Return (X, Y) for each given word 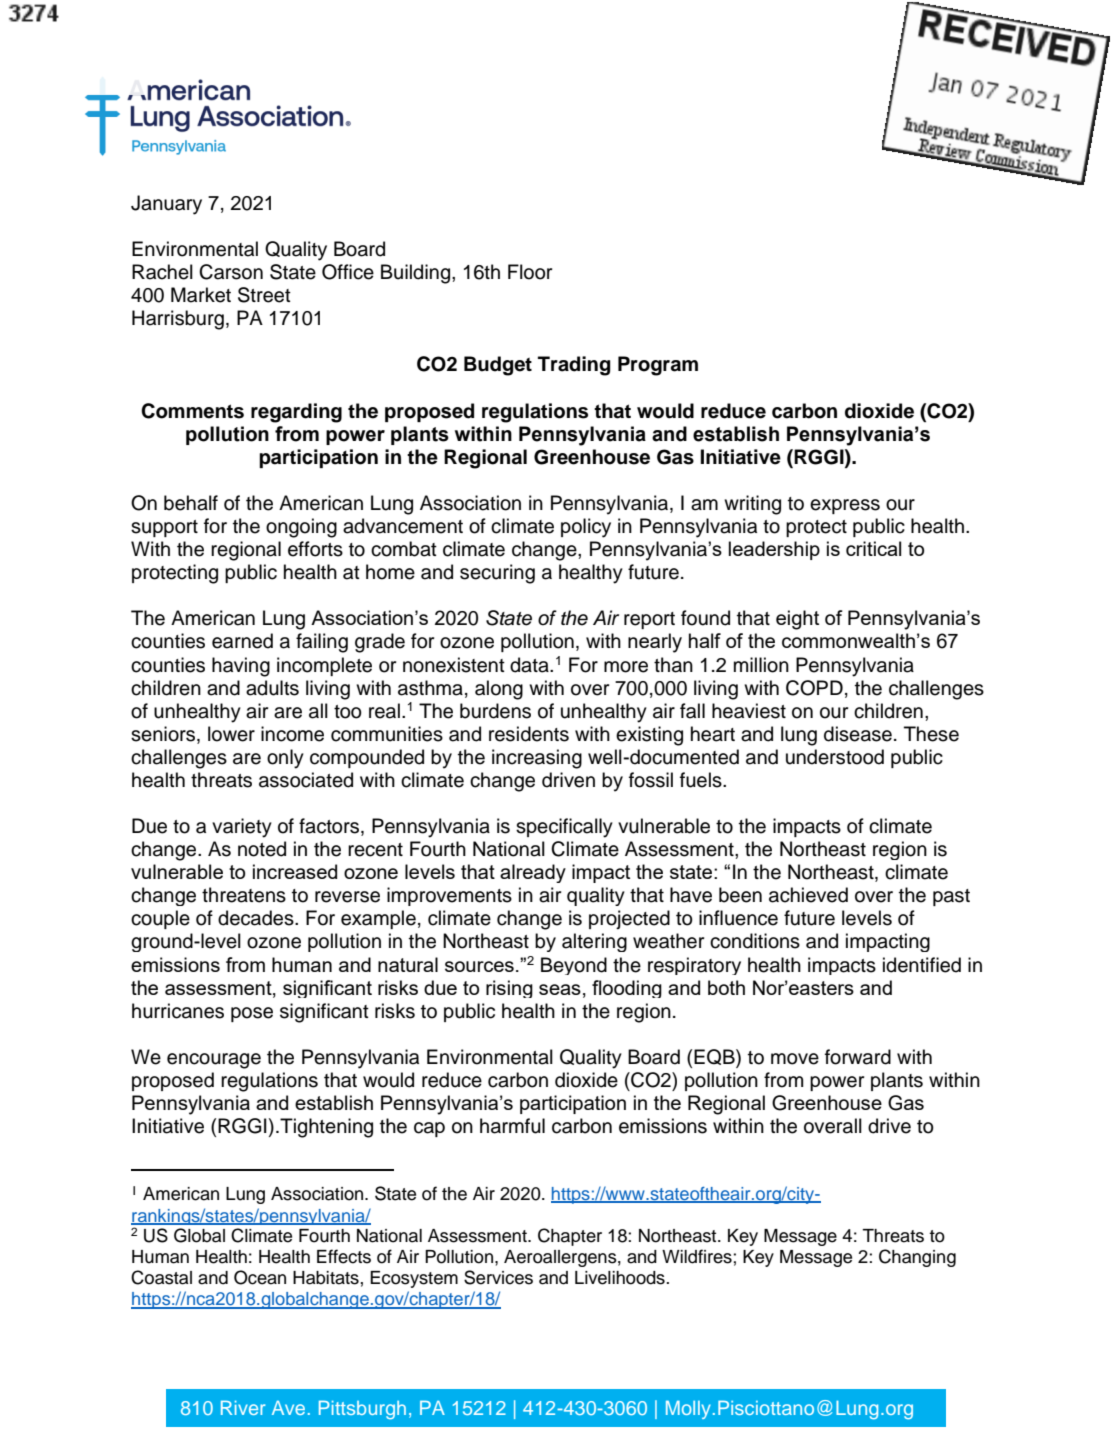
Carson (231, 272)
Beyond (574, 966)
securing (497, 574)
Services (498, 1277)
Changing (917, 1258)
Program (658, 366)
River (243, 1407)
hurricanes (178, 1011)
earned (242, 641)
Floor (530, 272)
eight (797, 620)
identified (922, 965)
